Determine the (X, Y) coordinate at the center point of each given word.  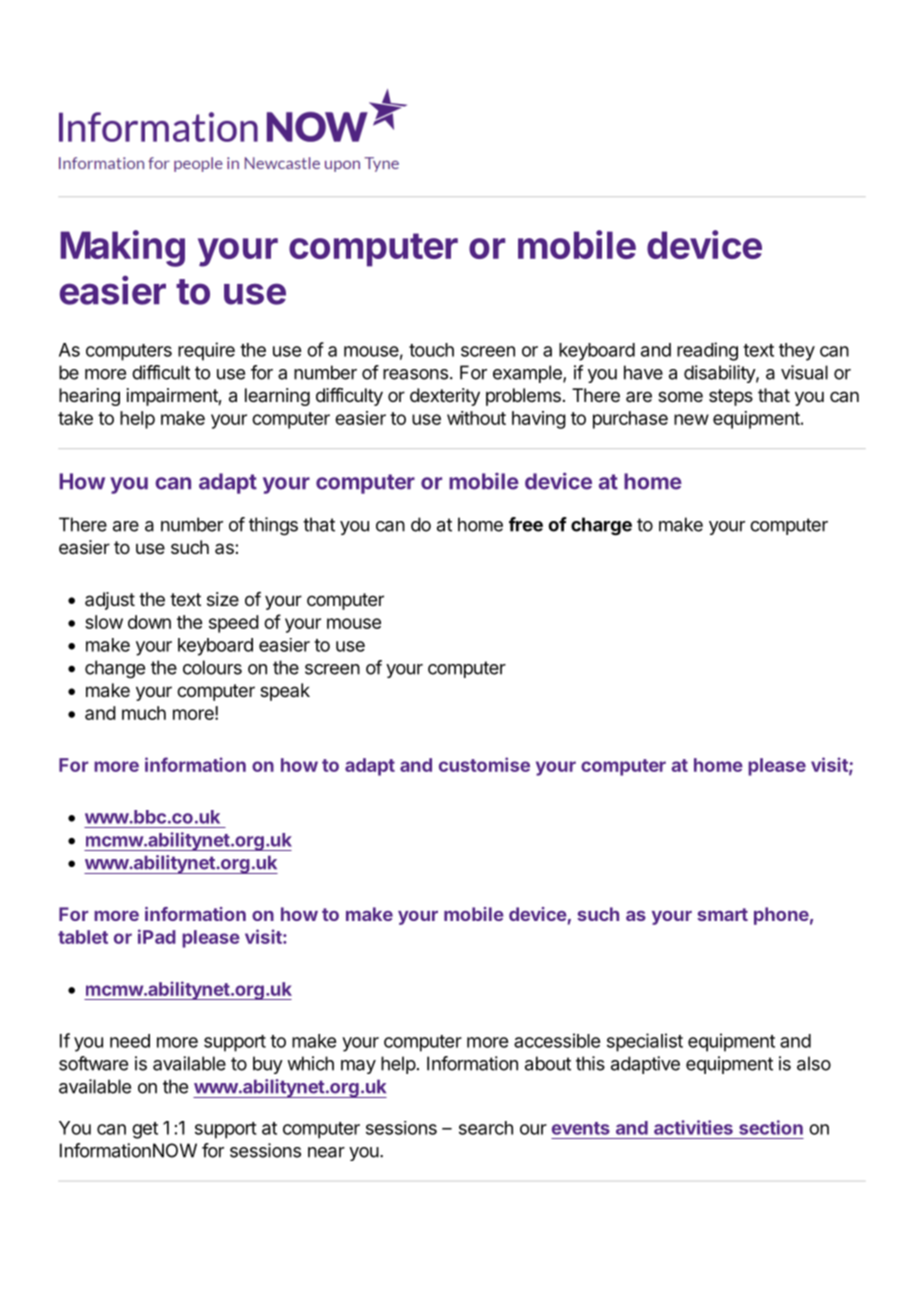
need (130, 1041)
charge (601, 526)
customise (484, 764)
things (273, 526)
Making (122, 248)
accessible (557, 1040)
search (486, 1128)
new (691, 419)
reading (707, 351)
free (526, 524)
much (144, 713)
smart (722, 914)
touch (431, 350)
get (145, 1130)
